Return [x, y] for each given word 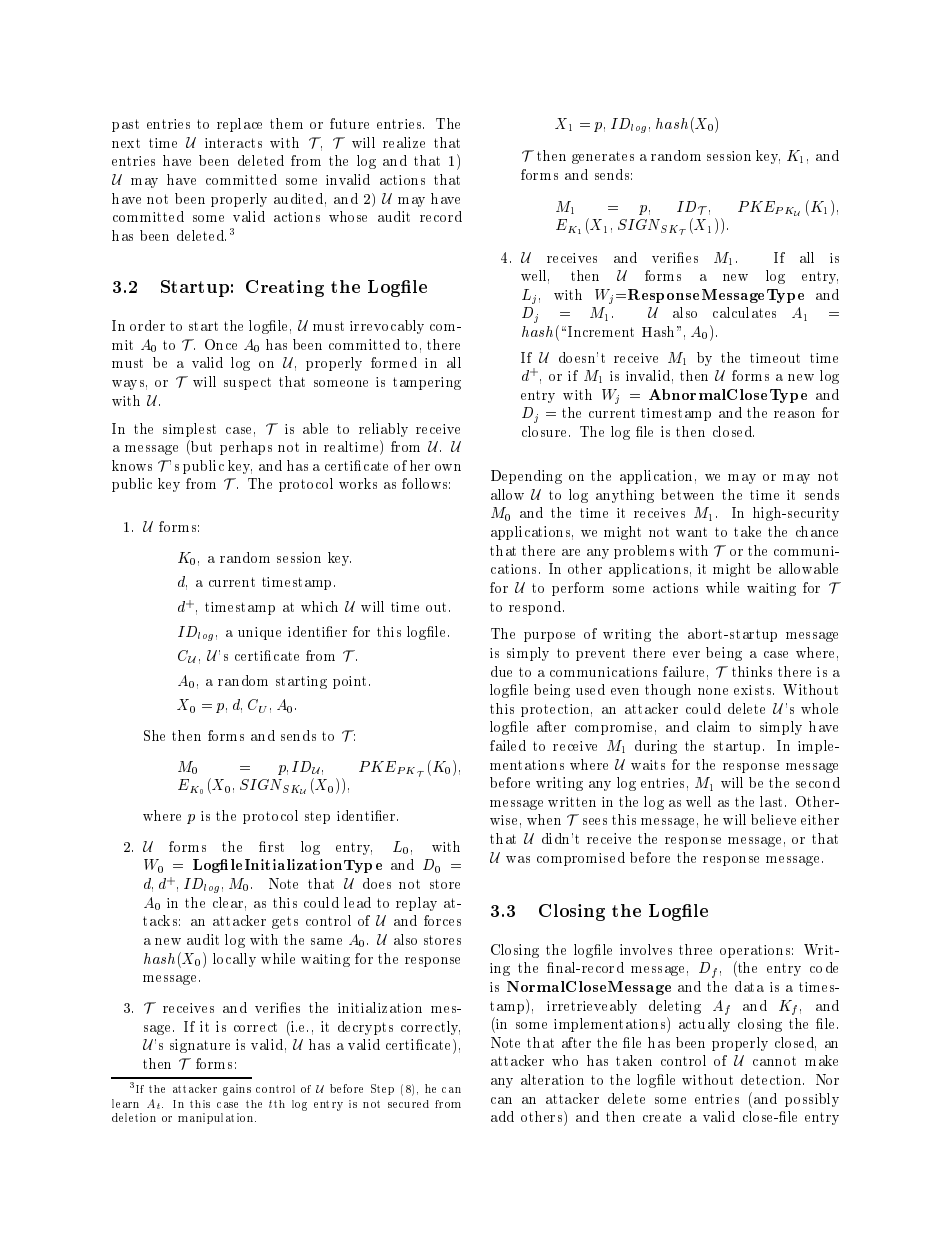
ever [686, 654]
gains [237, 1090]
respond [536, 608]
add [502, 1116]
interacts [233, 143]
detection [772, 1079]
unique [259, 633]
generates [603, 157]
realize [404, 142]
